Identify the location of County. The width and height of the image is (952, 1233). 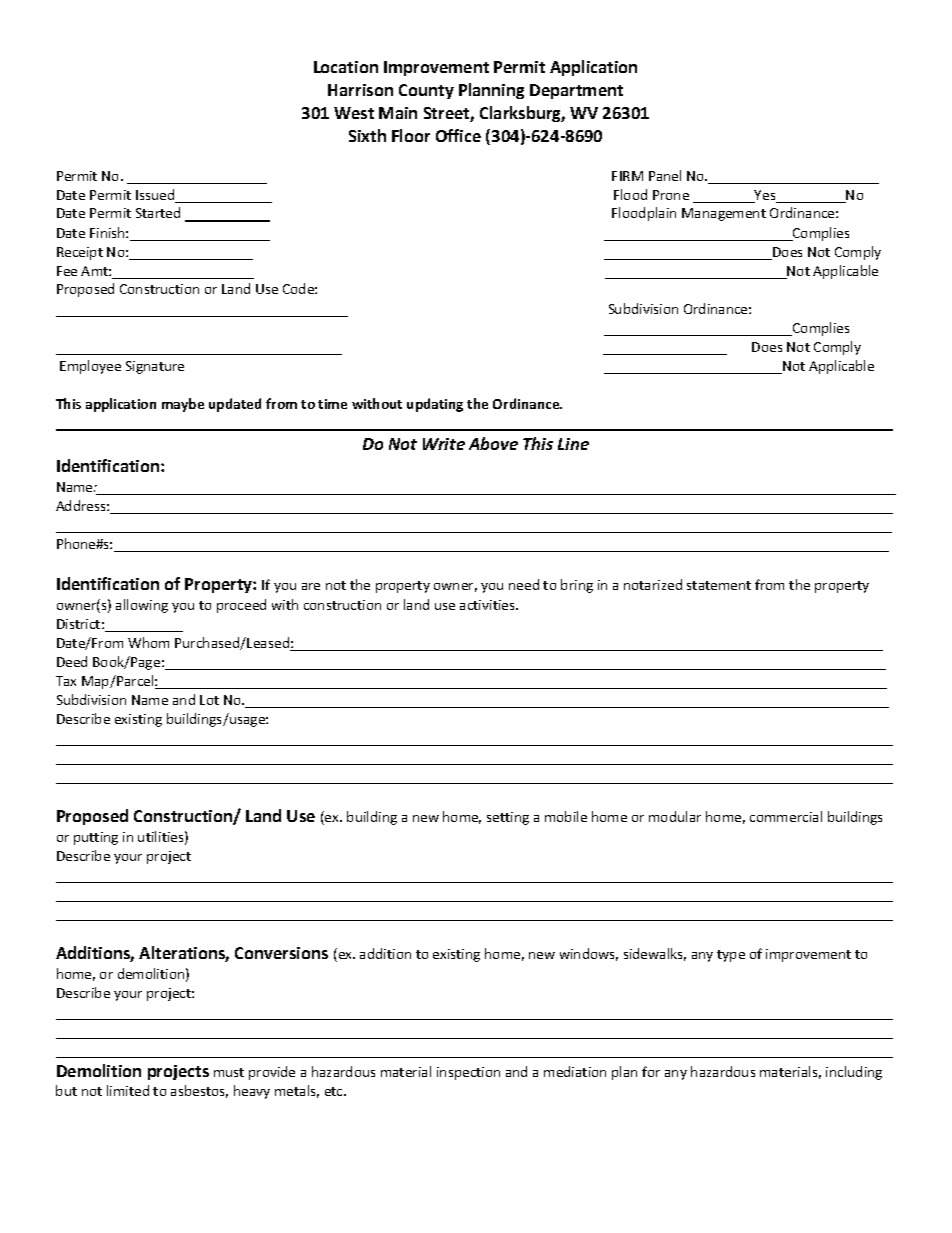
(426, 91).
